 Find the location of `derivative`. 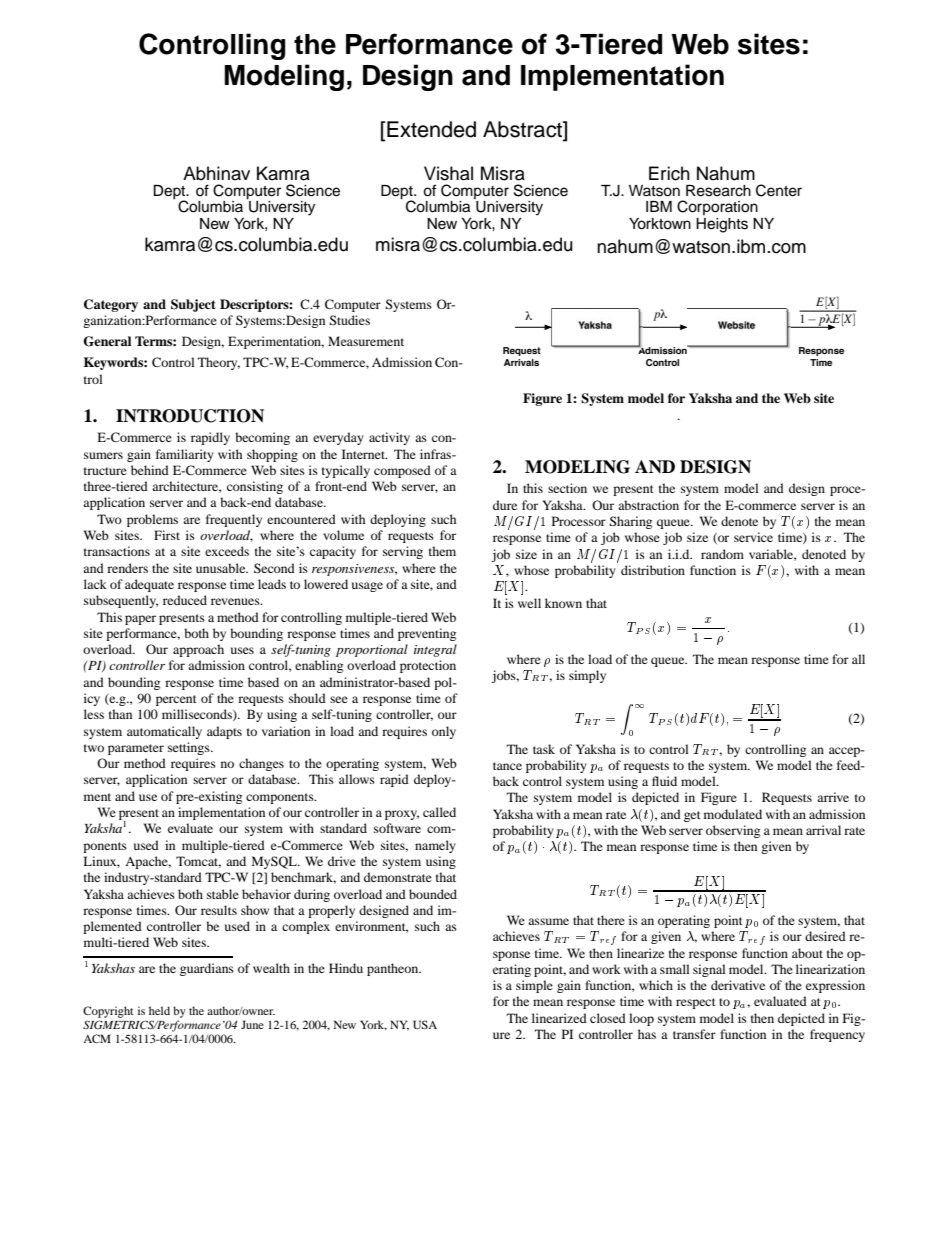

derivative is located at coordinates (738, 985).
